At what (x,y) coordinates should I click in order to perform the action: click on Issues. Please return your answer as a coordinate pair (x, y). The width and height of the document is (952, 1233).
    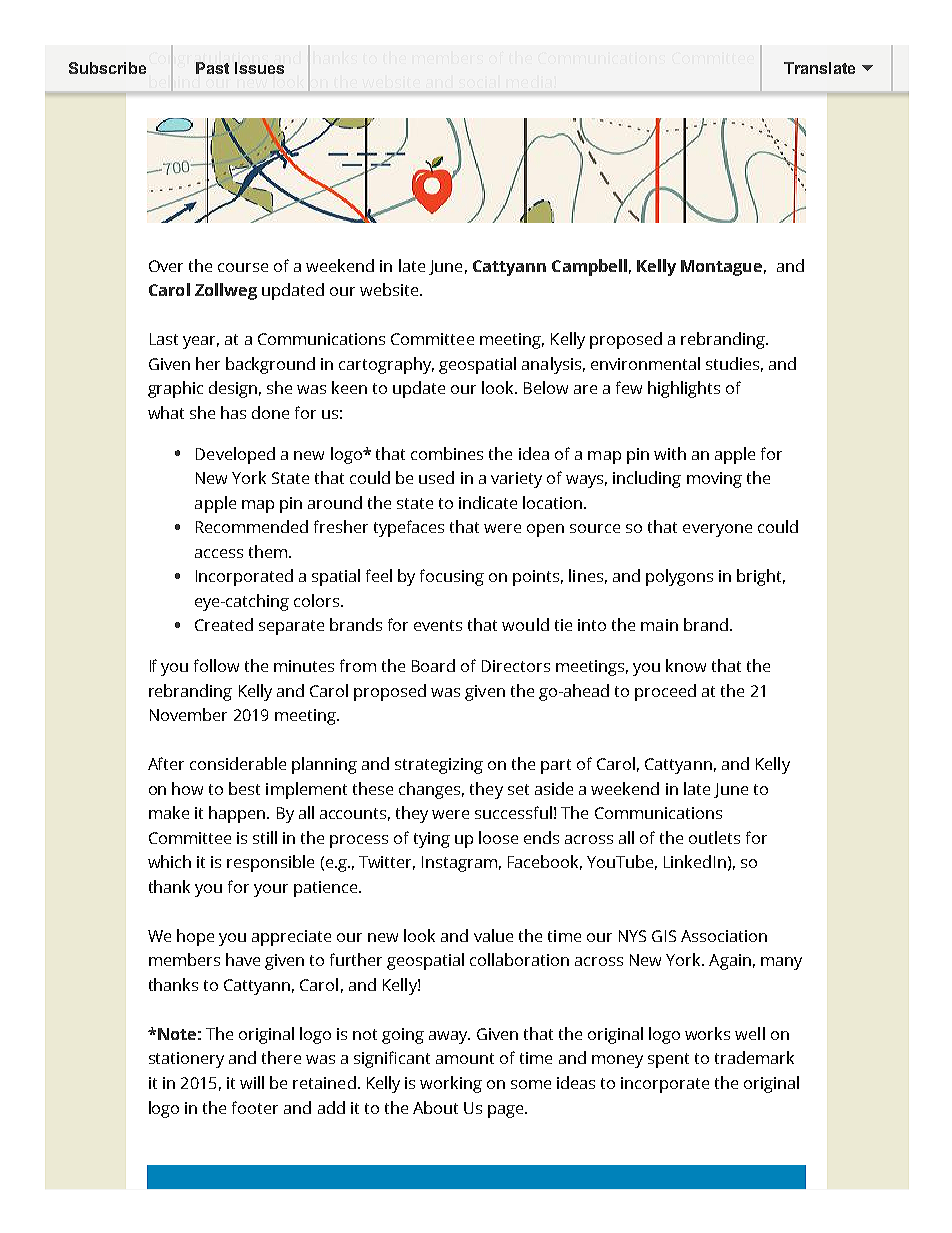
    Looking at the image, I should click on (259, 68).
